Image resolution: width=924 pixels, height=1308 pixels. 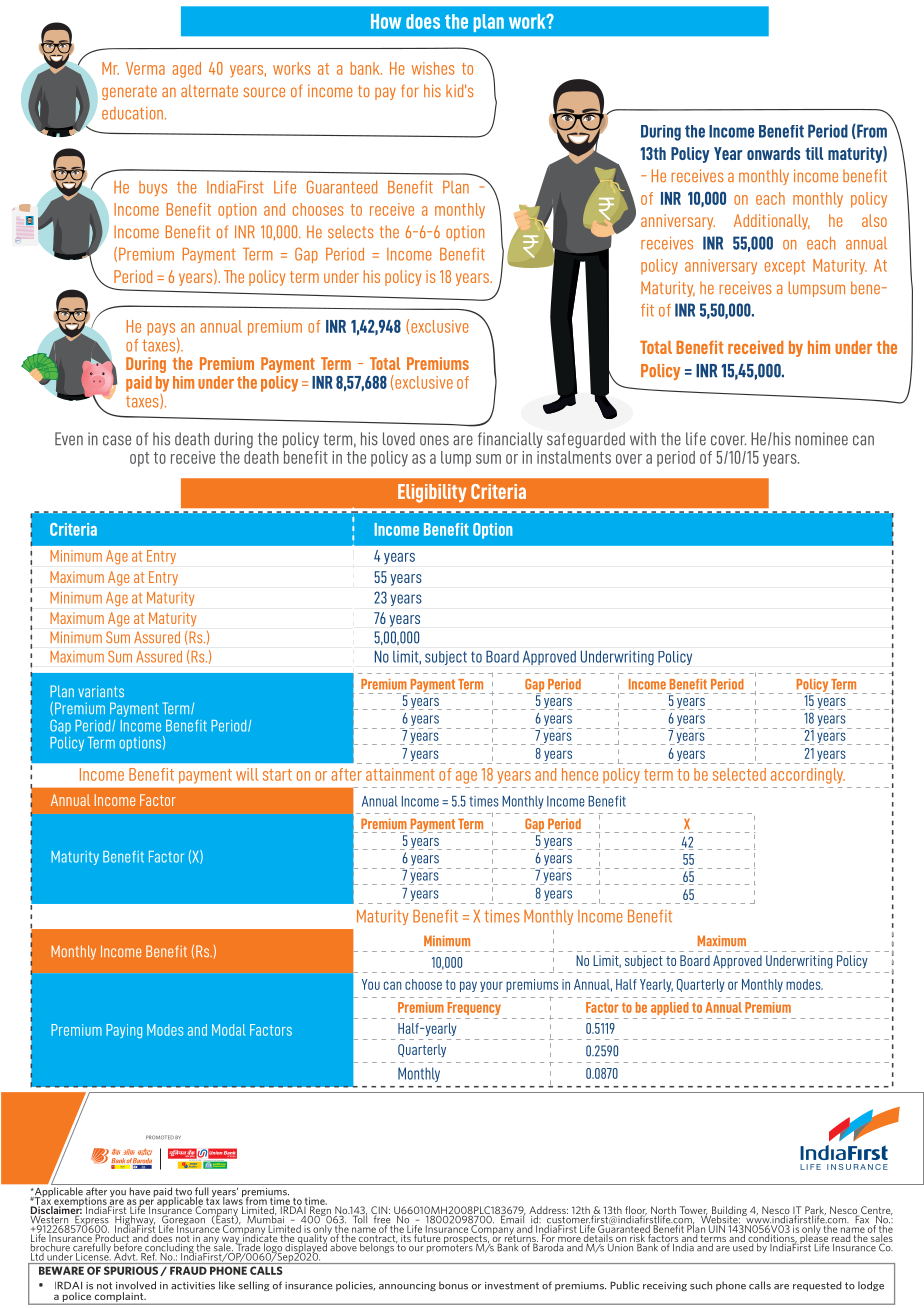 What do you see at coordinates (785, 267) in the screenshot?
I see `except` at bounding box center [785, 267].
